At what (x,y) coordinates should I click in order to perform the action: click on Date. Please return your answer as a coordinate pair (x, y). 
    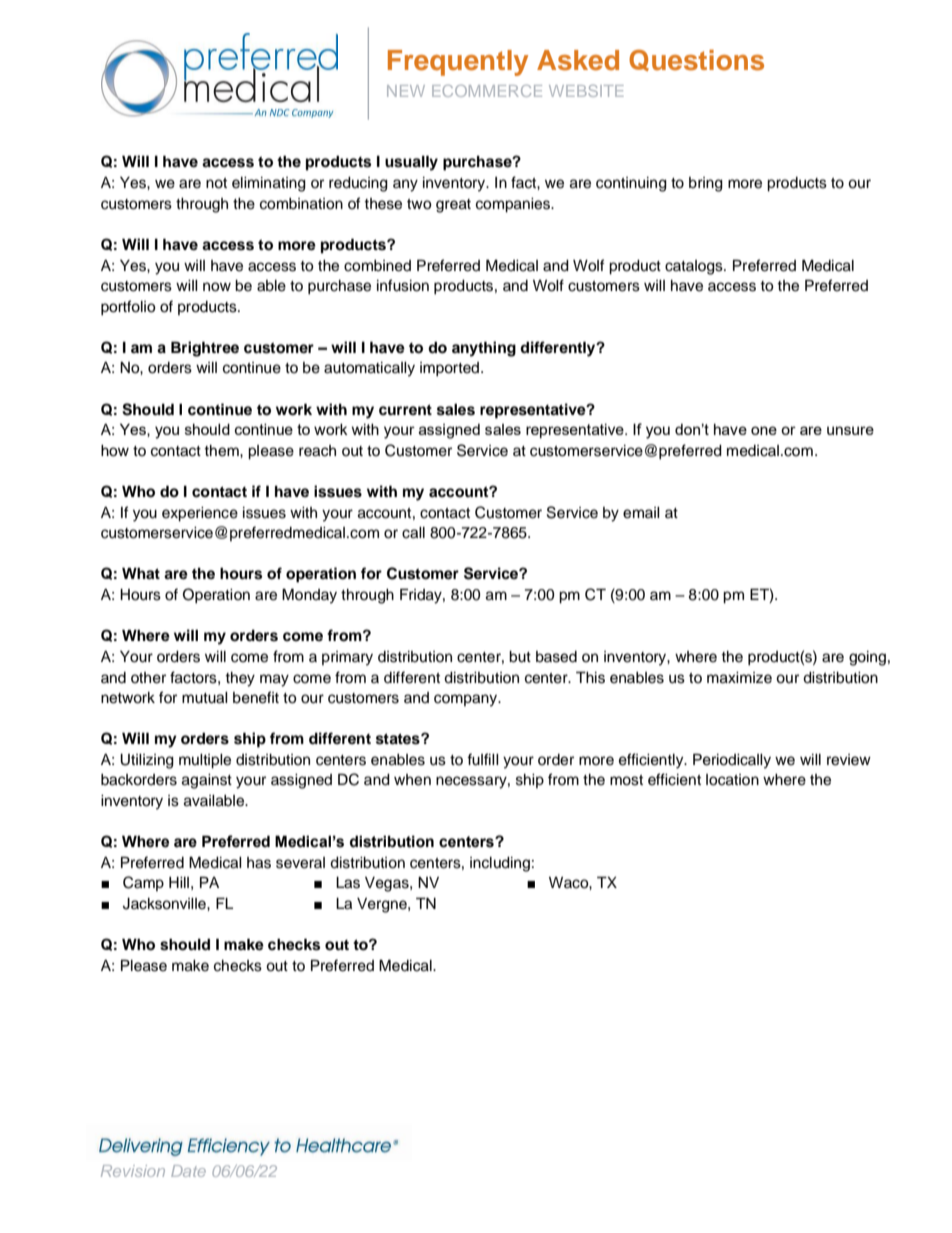
    Looking at the image, I should click on (188, 1171).
